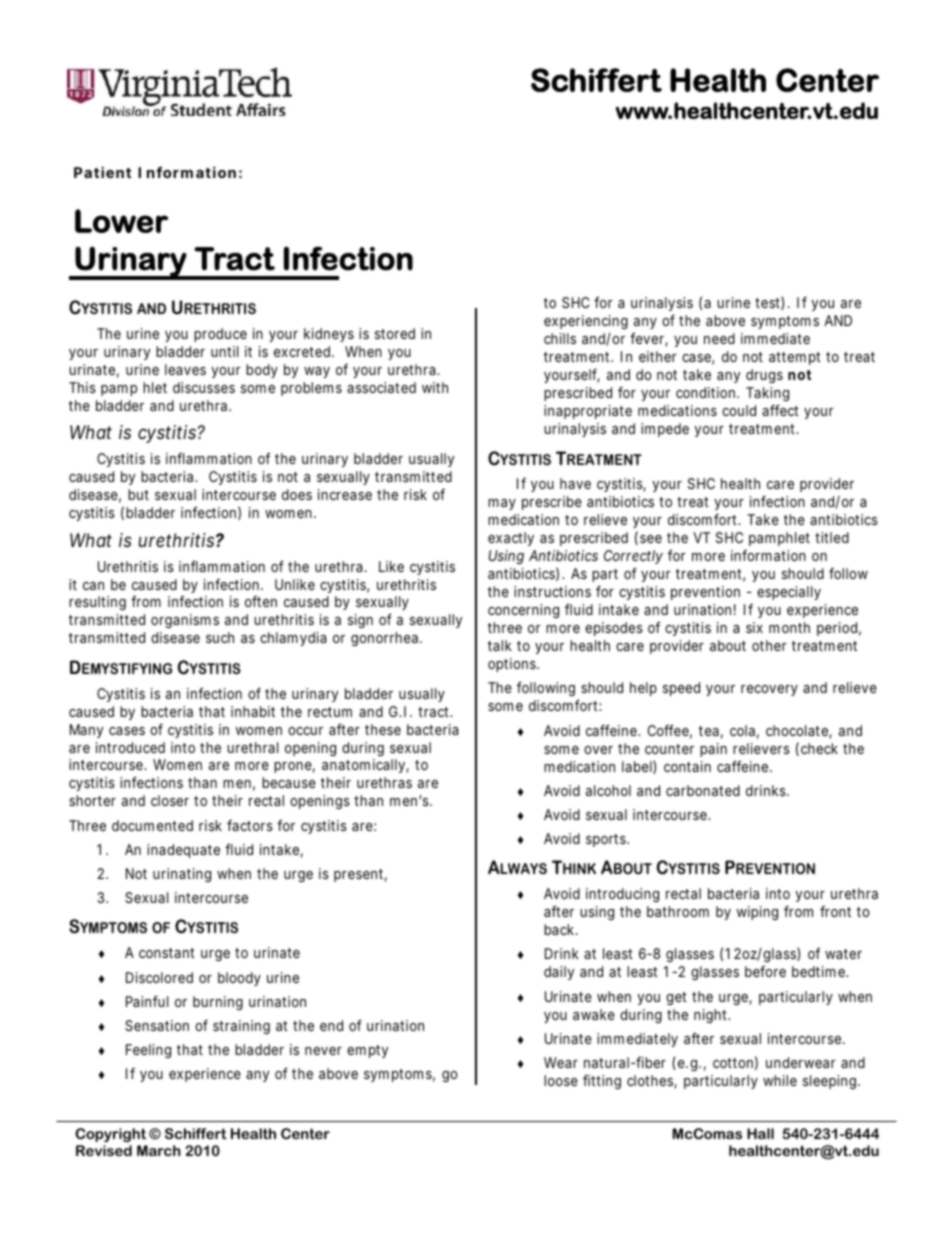  I want to click on anatomically, so click(364, 766).
